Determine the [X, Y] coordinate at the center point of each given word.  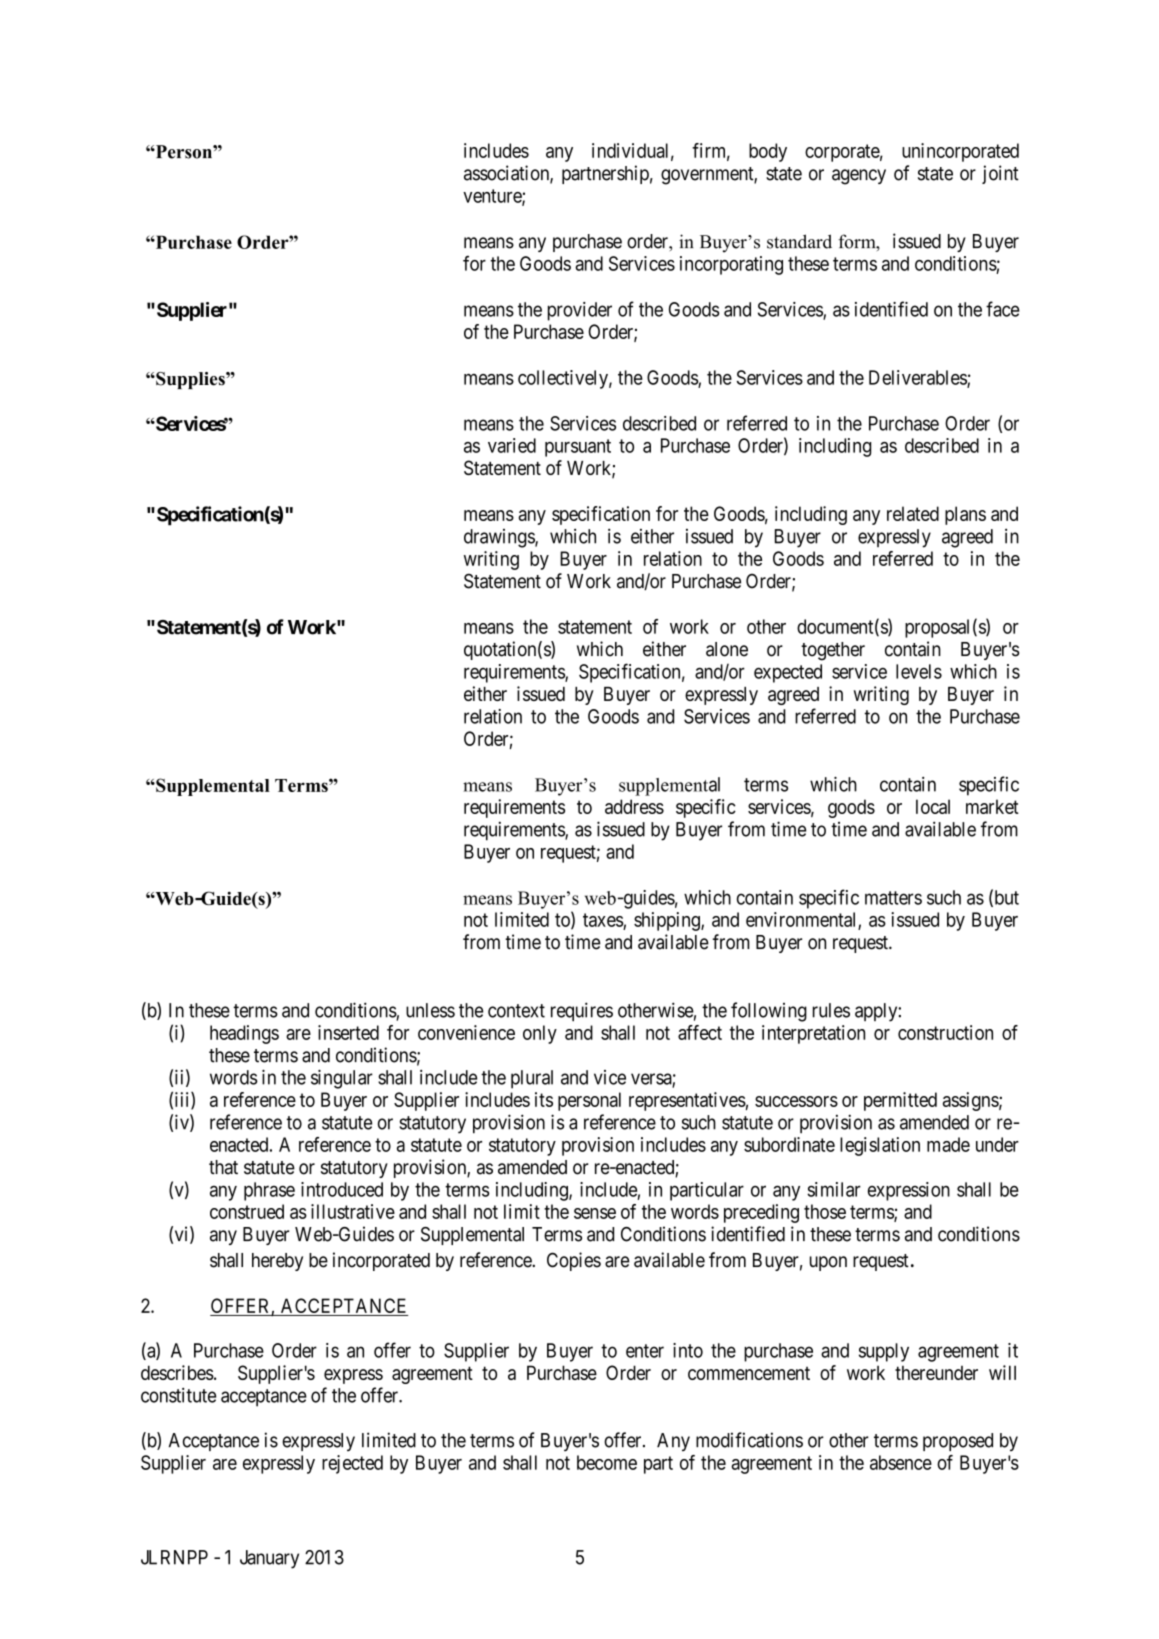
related [913, 513]
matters [893, 898]
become [607, 1462]
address [634, 806]
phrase [269, 1191]
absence [901, 1462]
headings [244, 1034]
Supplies [190, 380]
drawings [500, 538]
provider [580, 311]
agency [859, 177]
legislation [880, 1146]
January [269, 1559]
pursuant [578, 448]
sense [595, 1213]
